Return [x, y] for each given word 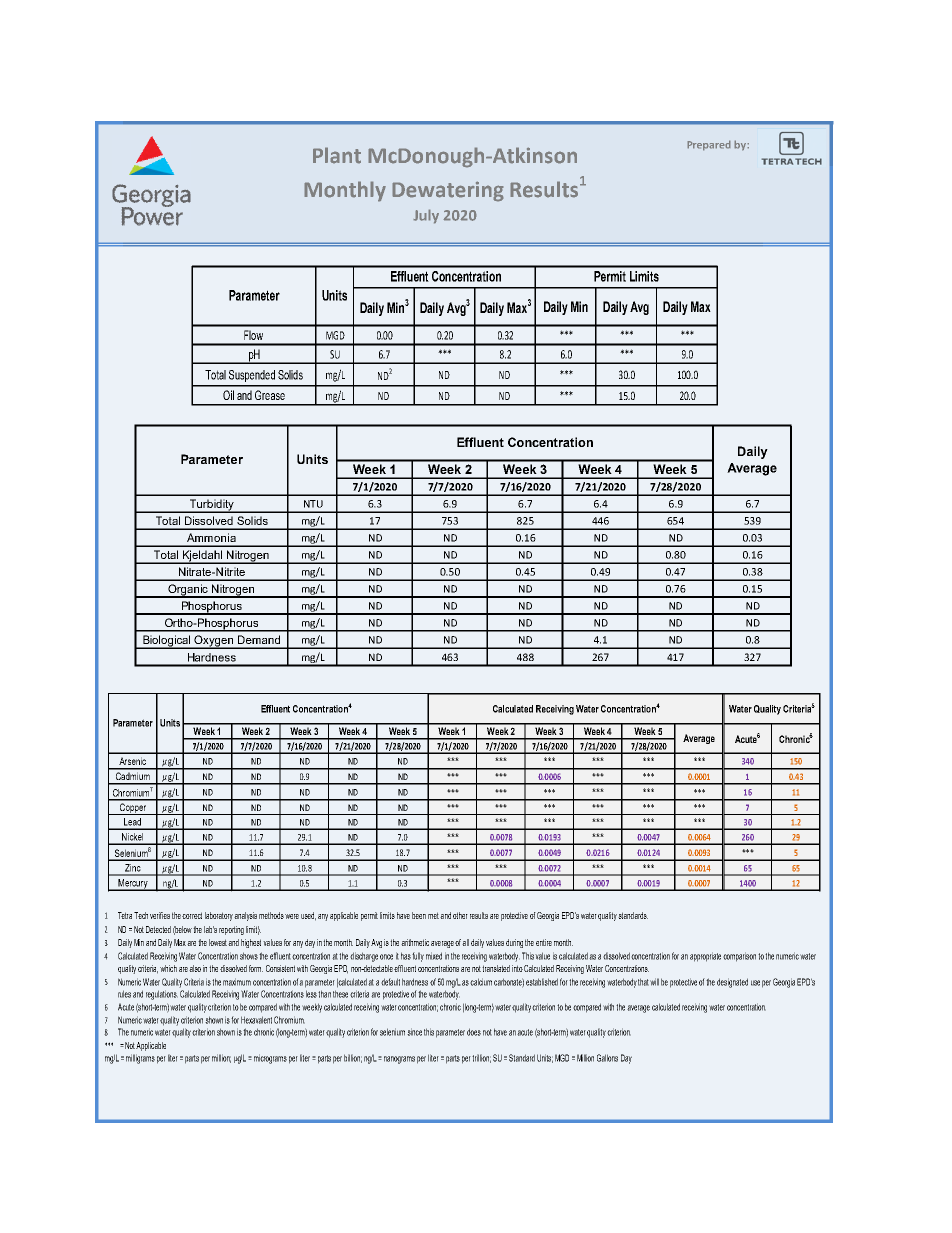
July [426, 216]
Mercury [133, 885]
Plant [337, 155]
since [414, 1032]
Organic [188, 591]
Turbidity [211, 506]
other [460, 915]
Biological [167, 642]
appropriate [705, 957]
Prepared [709, 145]
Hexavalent [256, 1020]
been [419, 915]
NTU [313, 504]
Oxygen [214, 642]
